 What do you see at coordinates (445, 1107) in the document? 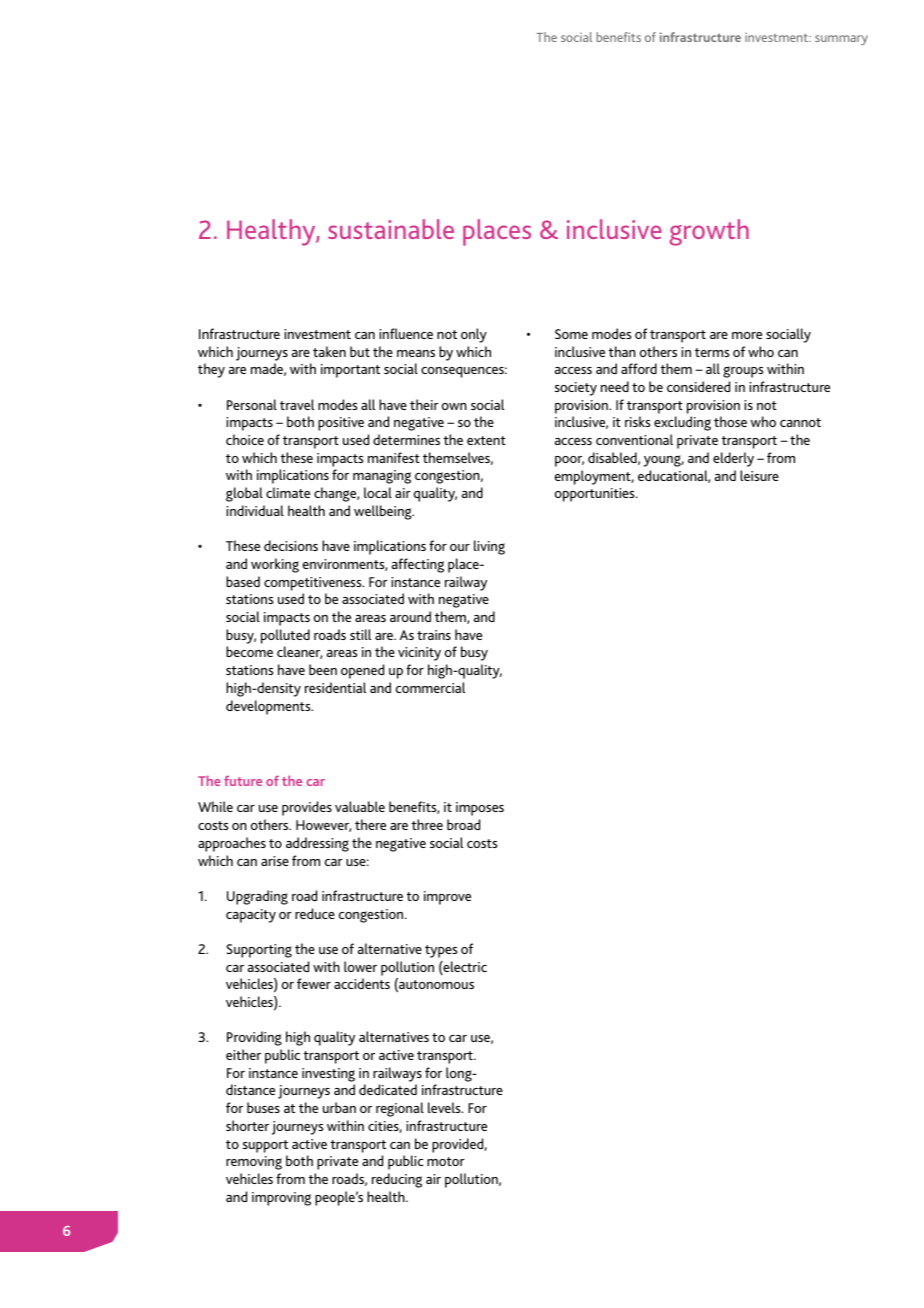
I see `levels` at bounding box center [445, 1107].
